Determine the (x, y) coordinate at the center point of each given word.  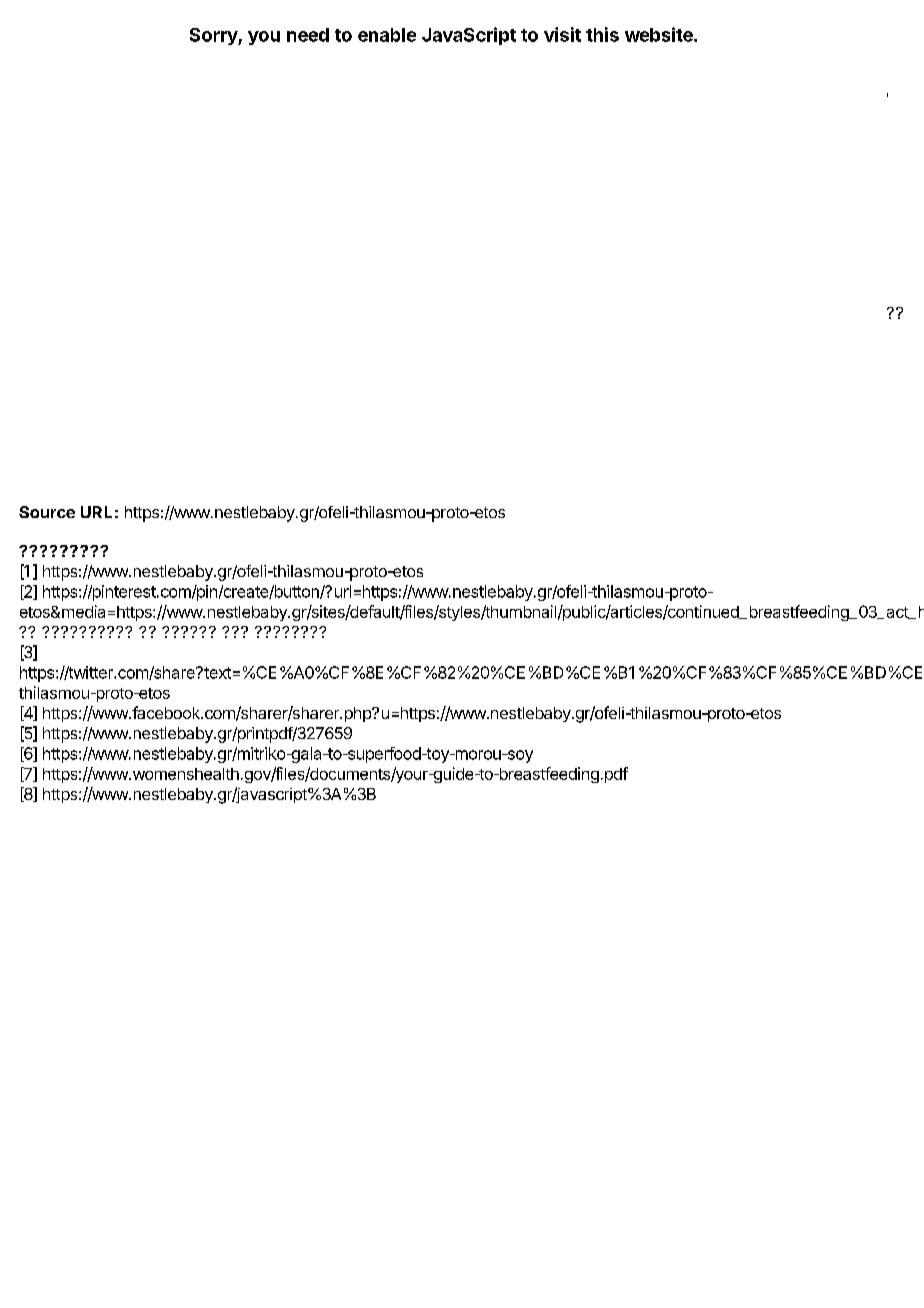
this (602, 34)
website (660, 34)
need (308, 35)
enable (387, 35)
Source (47, 512)
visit (562, 34)
